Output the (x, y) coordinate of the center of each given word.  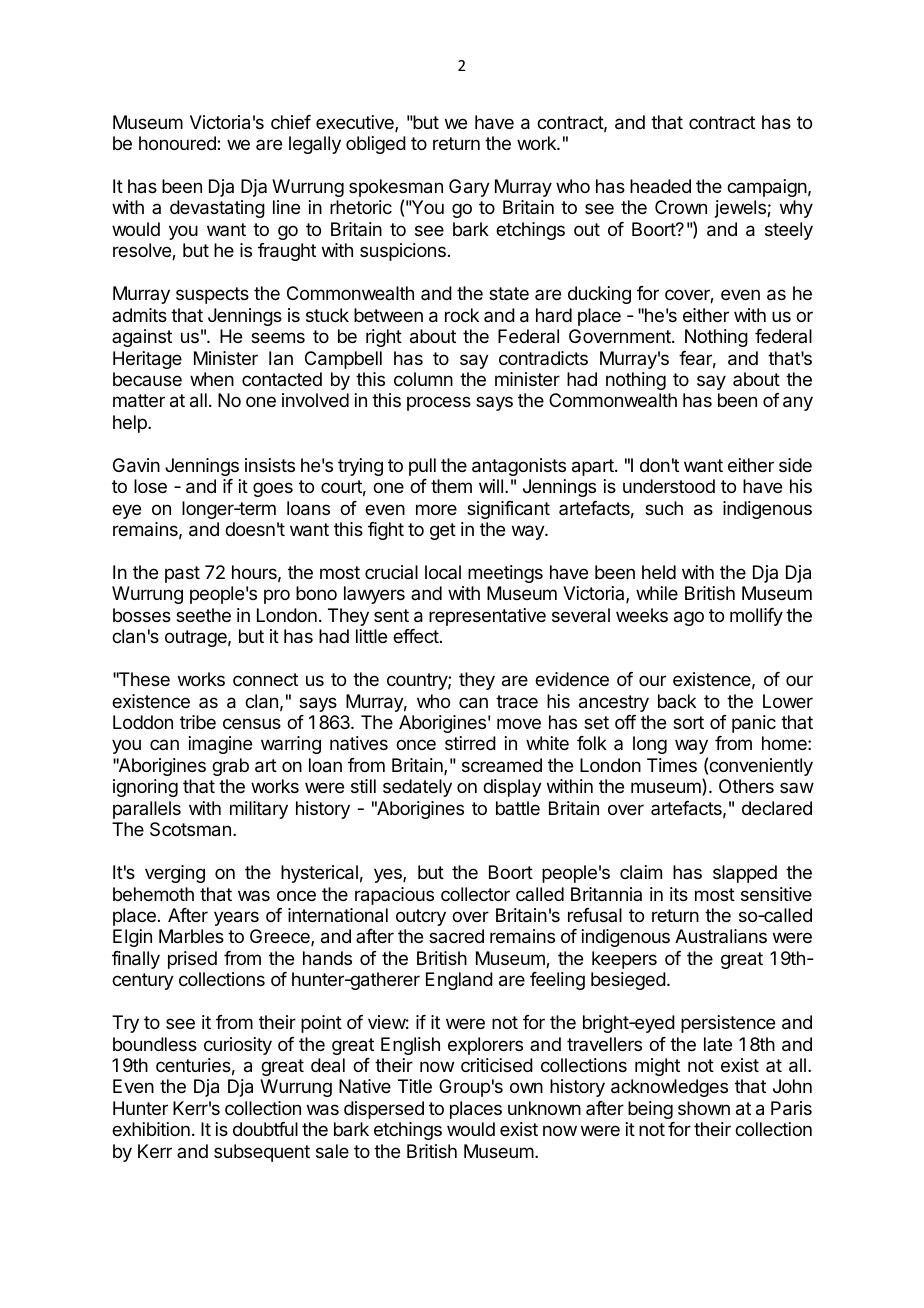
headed (660, 186)
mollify (756, 617)
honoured (178, 143)
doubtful (265, 1129)
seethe (203, 615)
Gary (469, 188)
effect (416, 636)
